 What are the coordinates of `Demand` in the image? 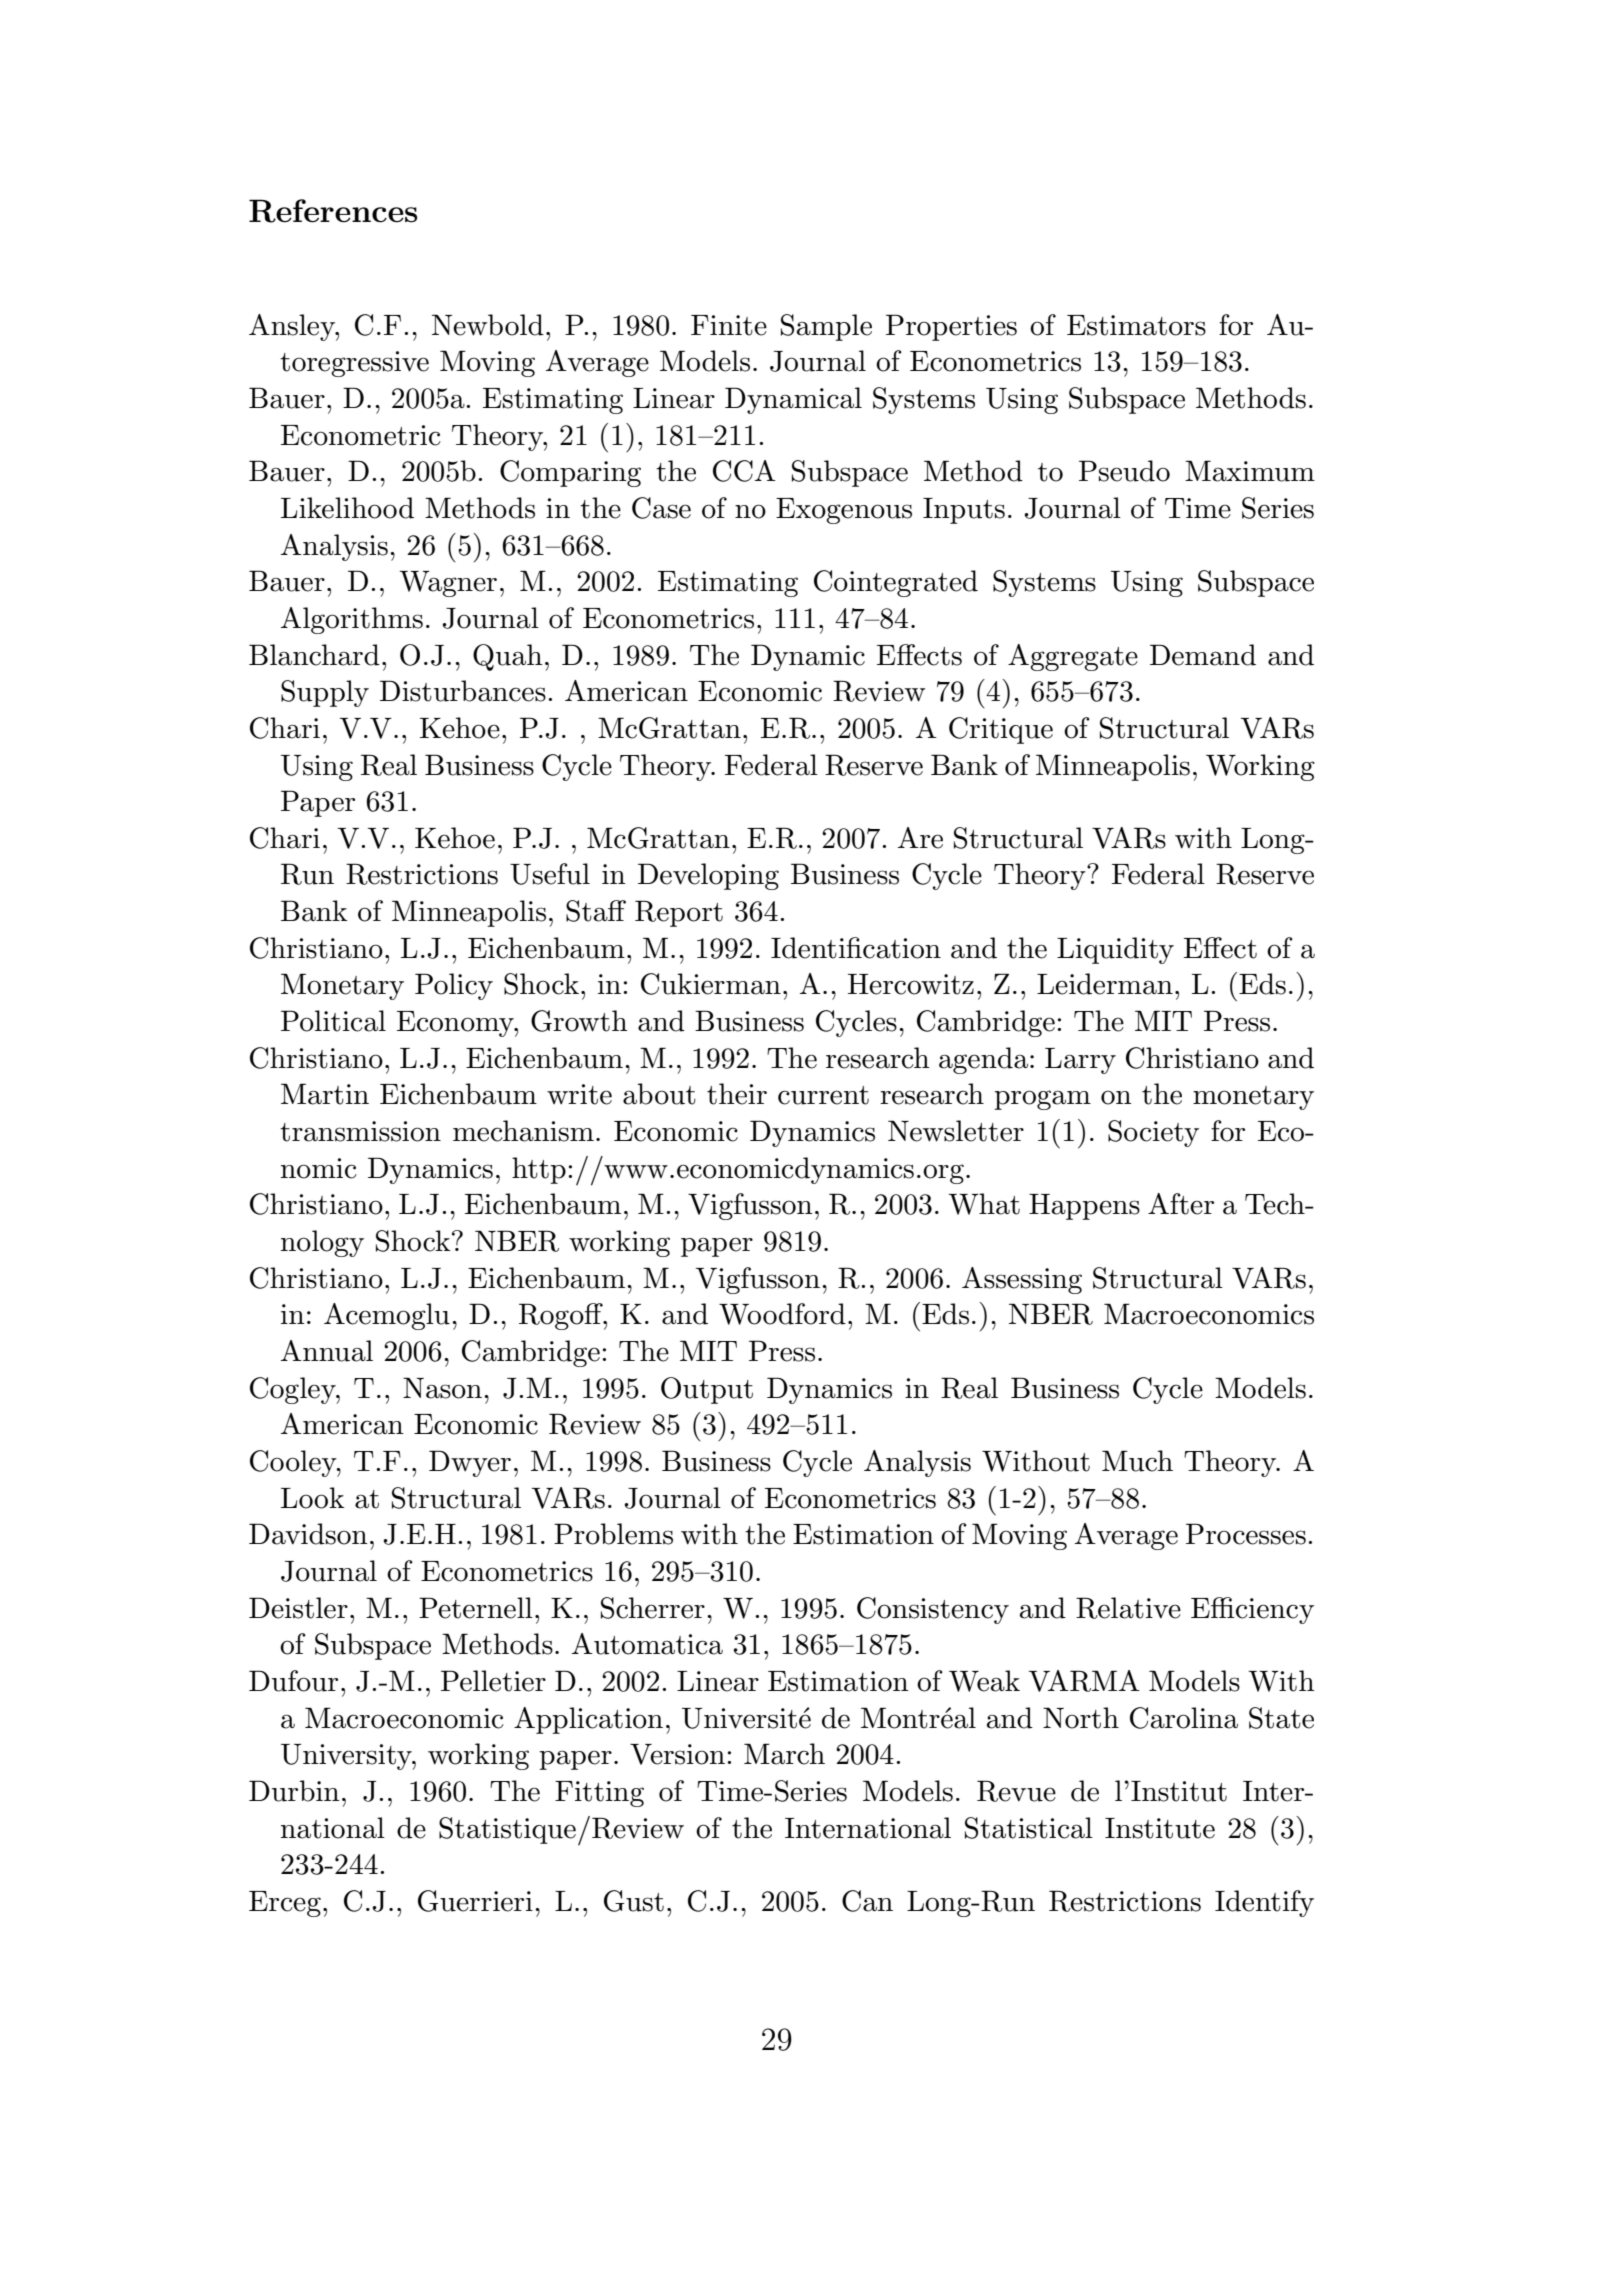 It's located at (1203, 655).
